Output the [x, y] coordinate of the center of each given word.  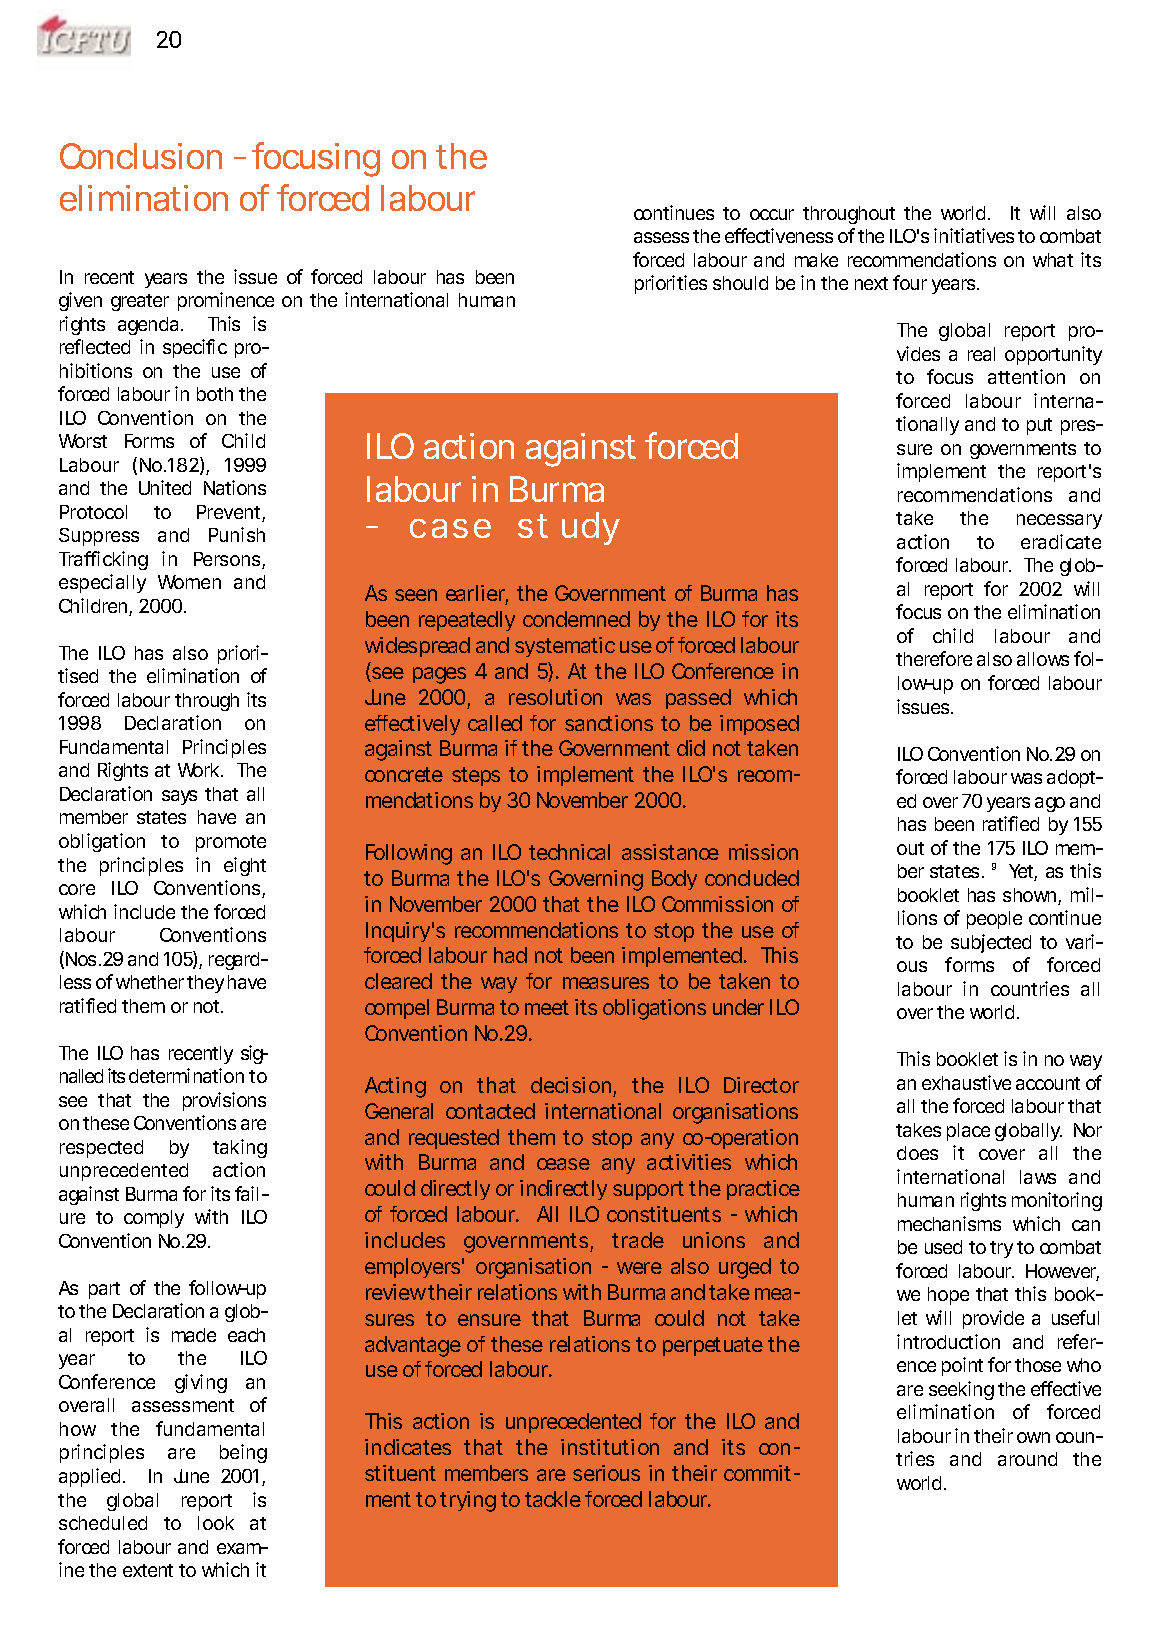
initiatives [974, 235]
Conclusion [141, 156]
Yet [1023, 872]
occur [772, 214]
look [216, 1523]
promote [231, 843]
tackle [553, 1499]
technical [569, 852]
